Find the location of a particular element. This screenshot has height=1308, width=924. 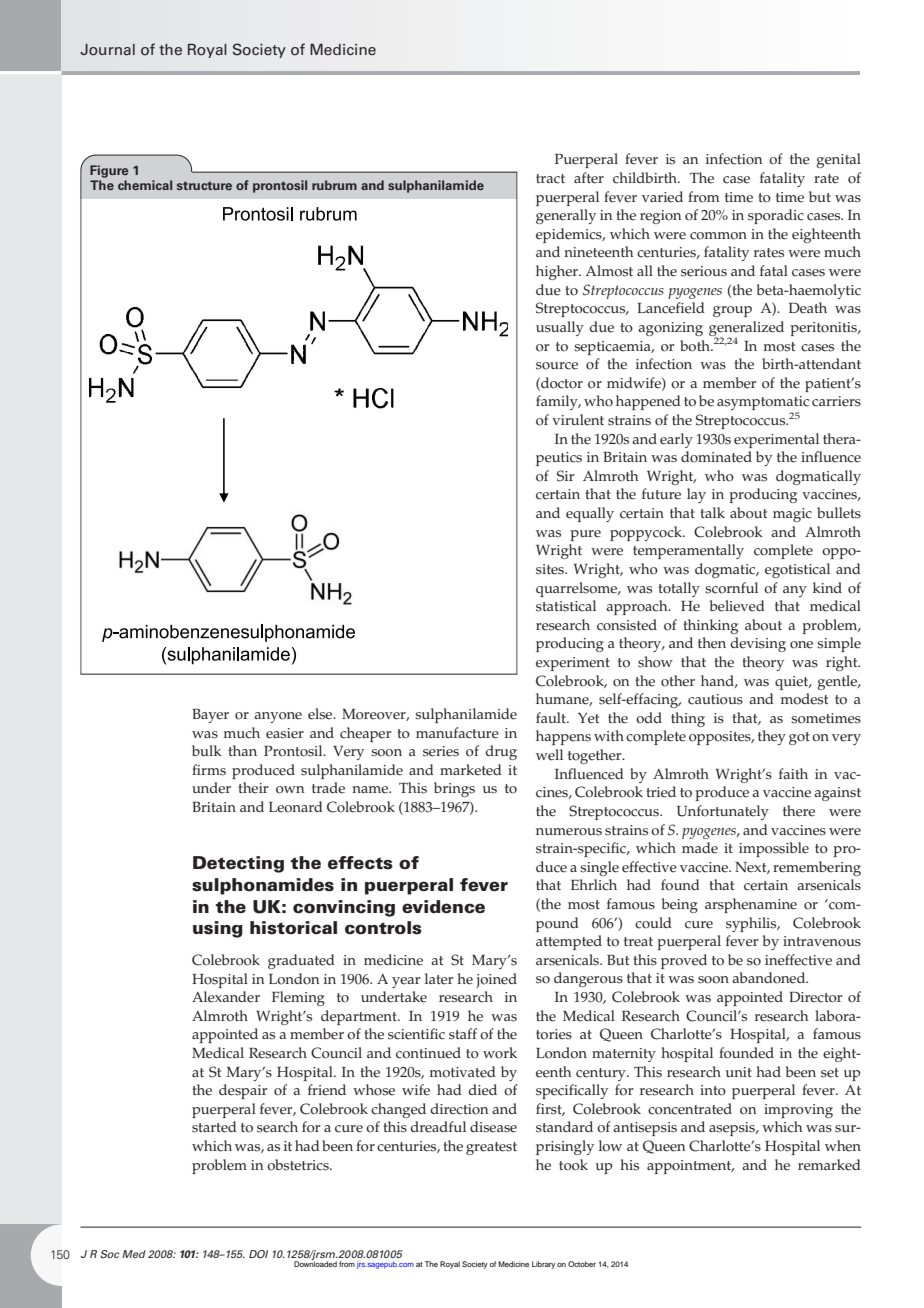

brings is located at coordinates (454, 789).
